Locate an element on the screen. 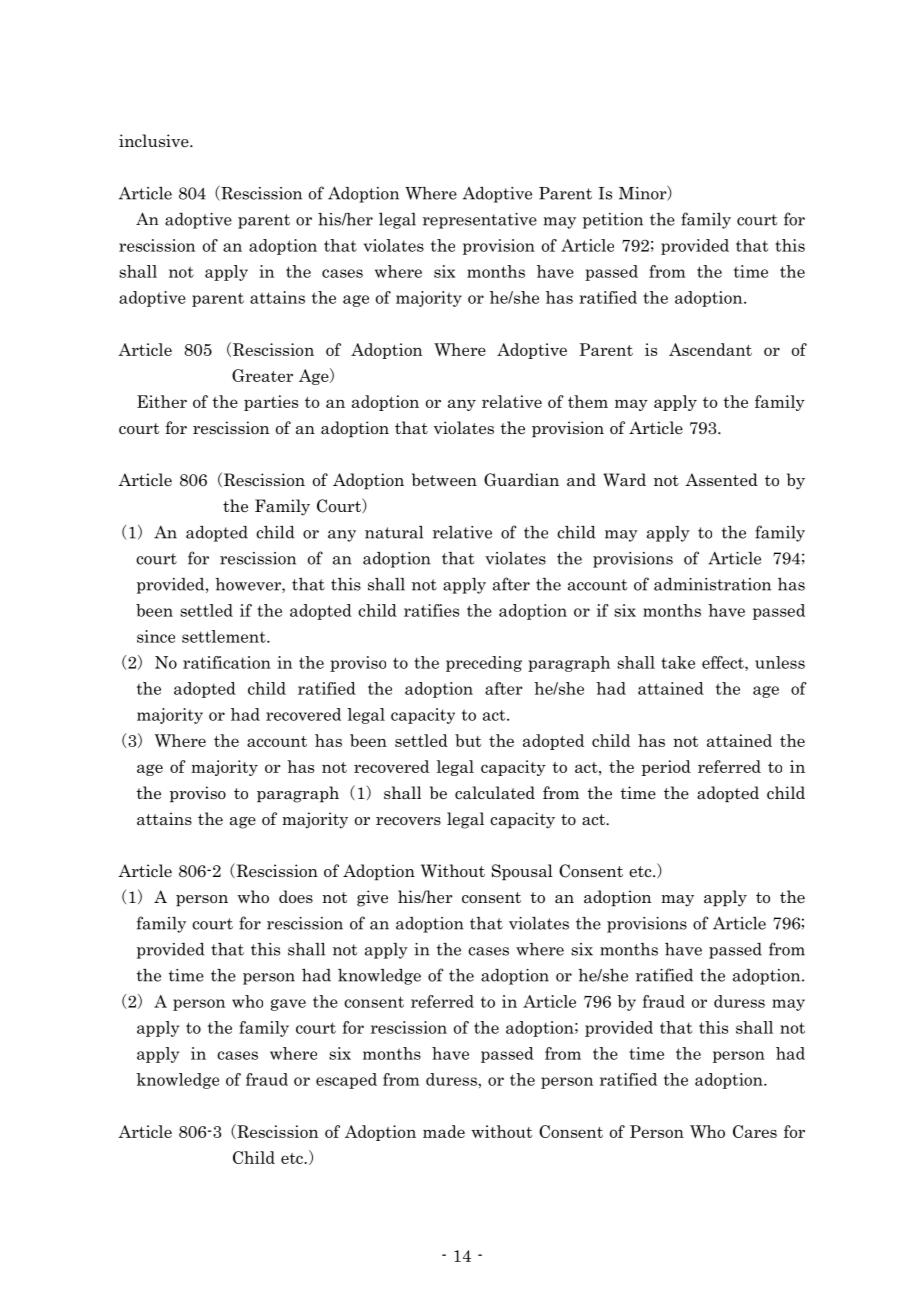 The height and width of the screenshot is (1308, 924). period is located at coordinates (666, 768).
